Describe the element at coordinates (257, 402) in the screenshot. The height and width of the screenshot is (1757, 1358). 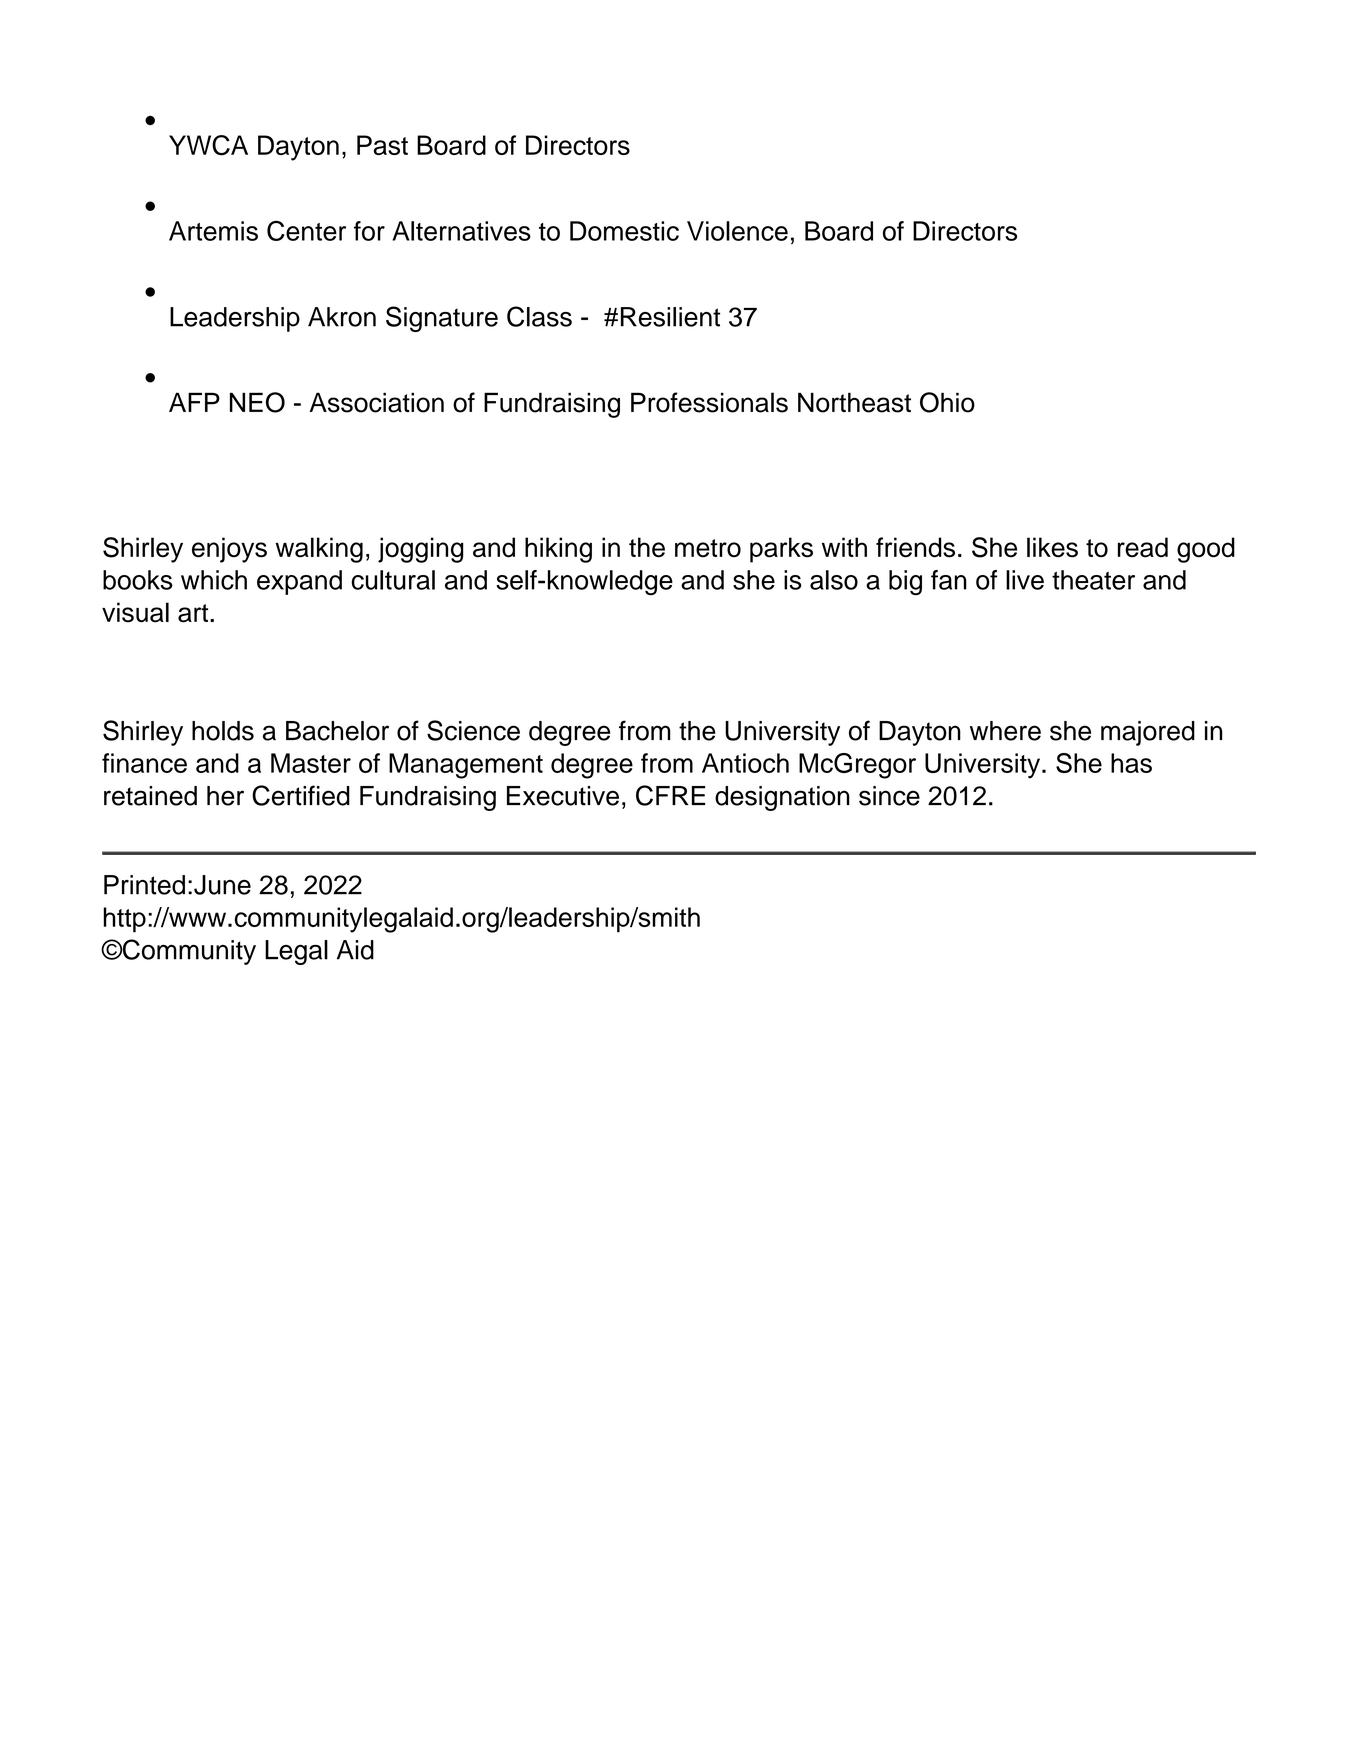
I see `NEO` at that location.
